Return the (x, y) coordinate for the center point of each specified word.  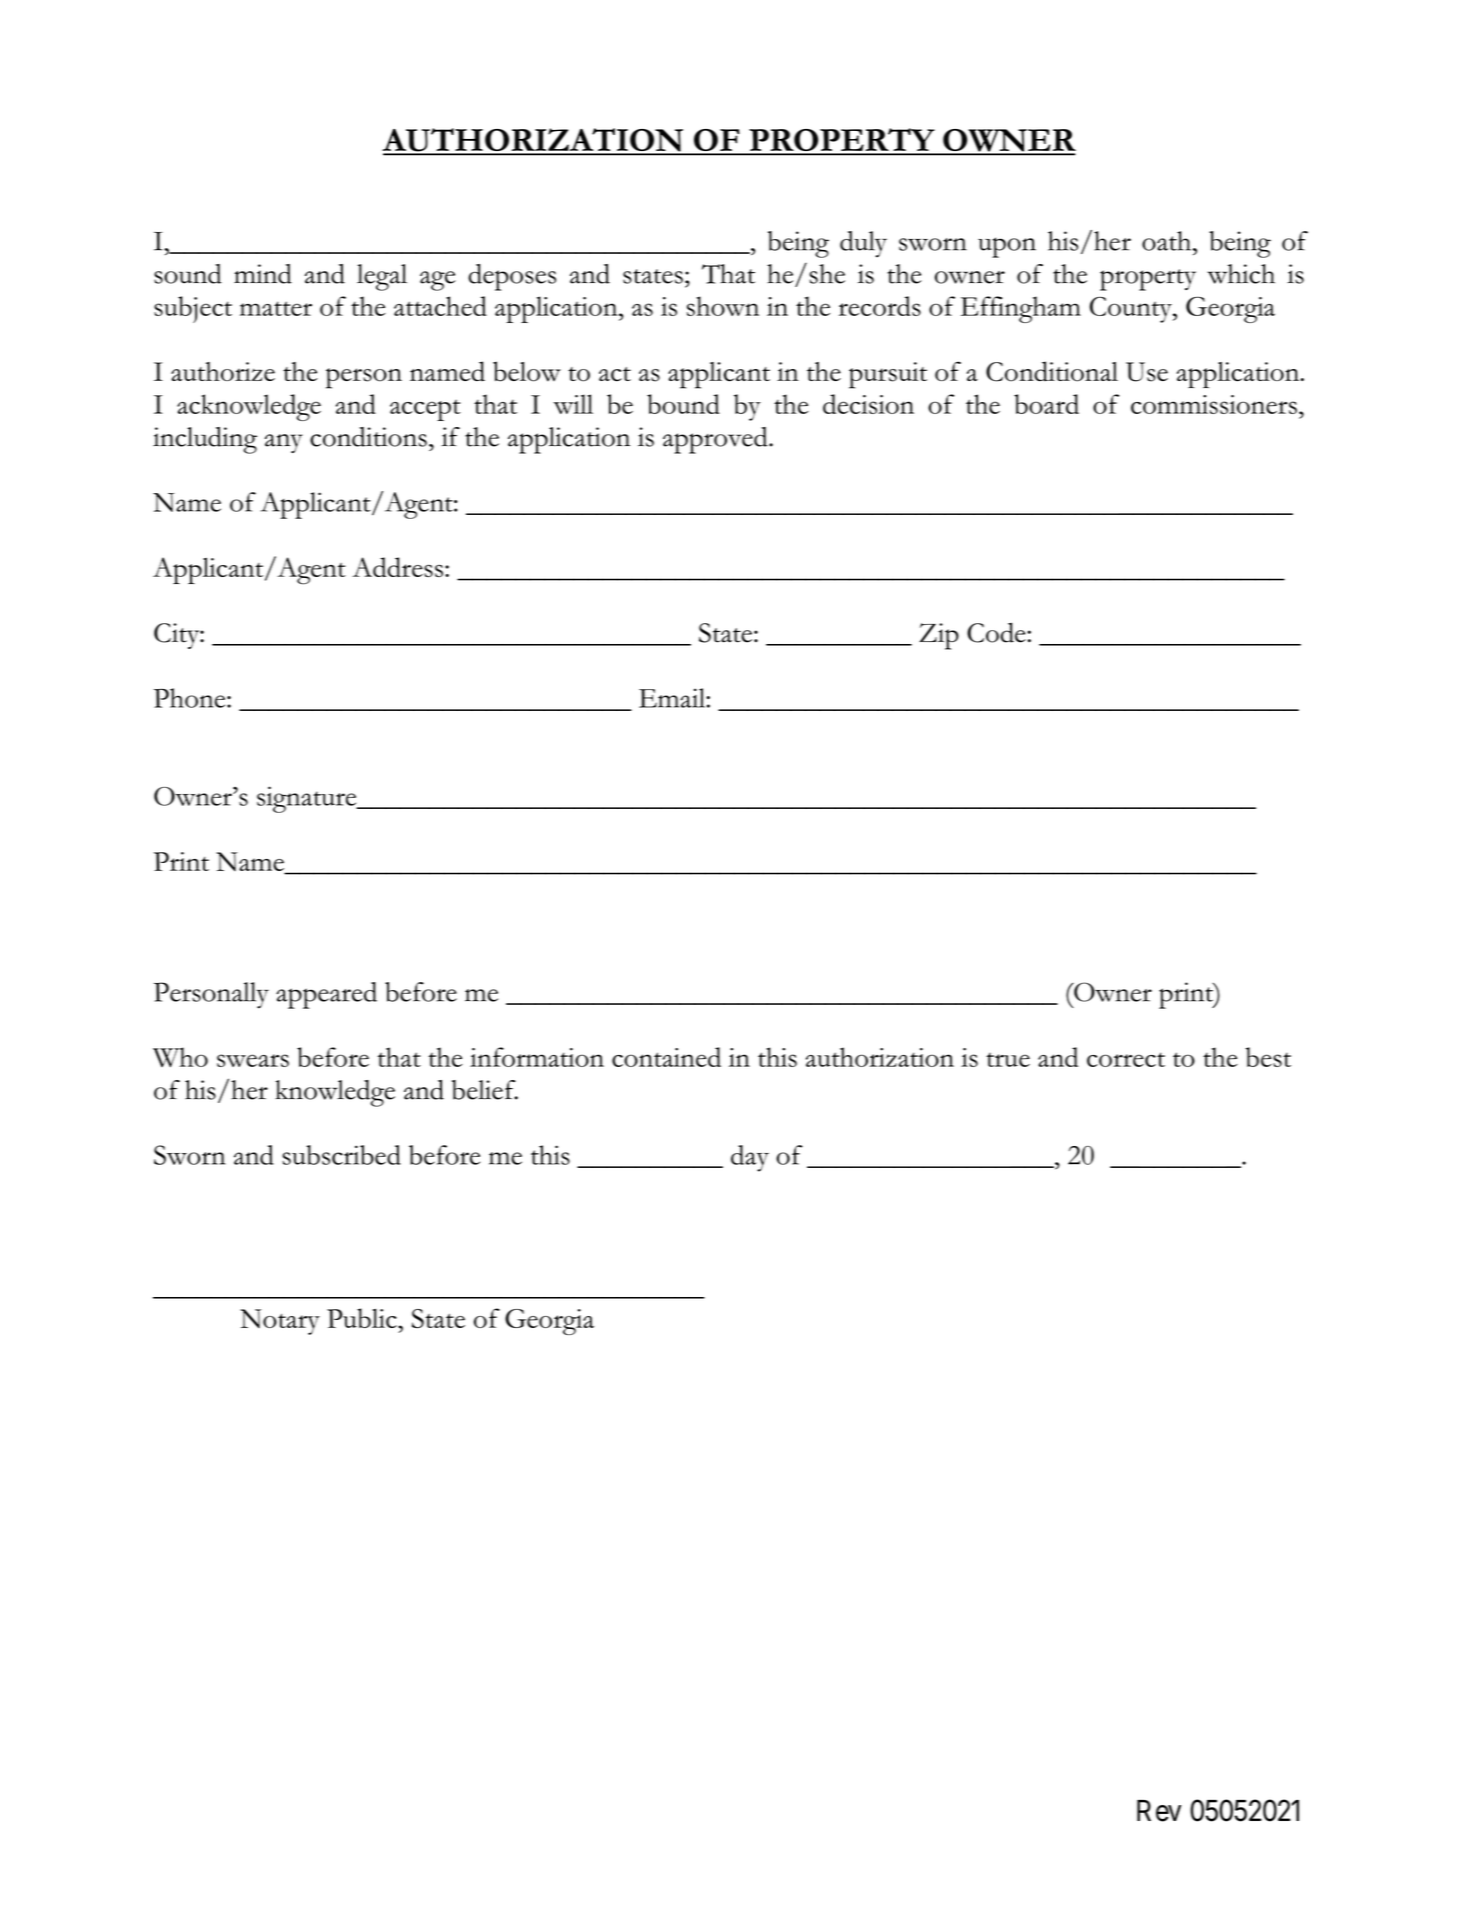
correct (1126, 1059)
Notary (280, 1322)
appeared (326, 995)
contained (666, 1057)
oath (1168, 241)
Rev (1159, 1811)
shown (723, 306)
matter (276, 308)
